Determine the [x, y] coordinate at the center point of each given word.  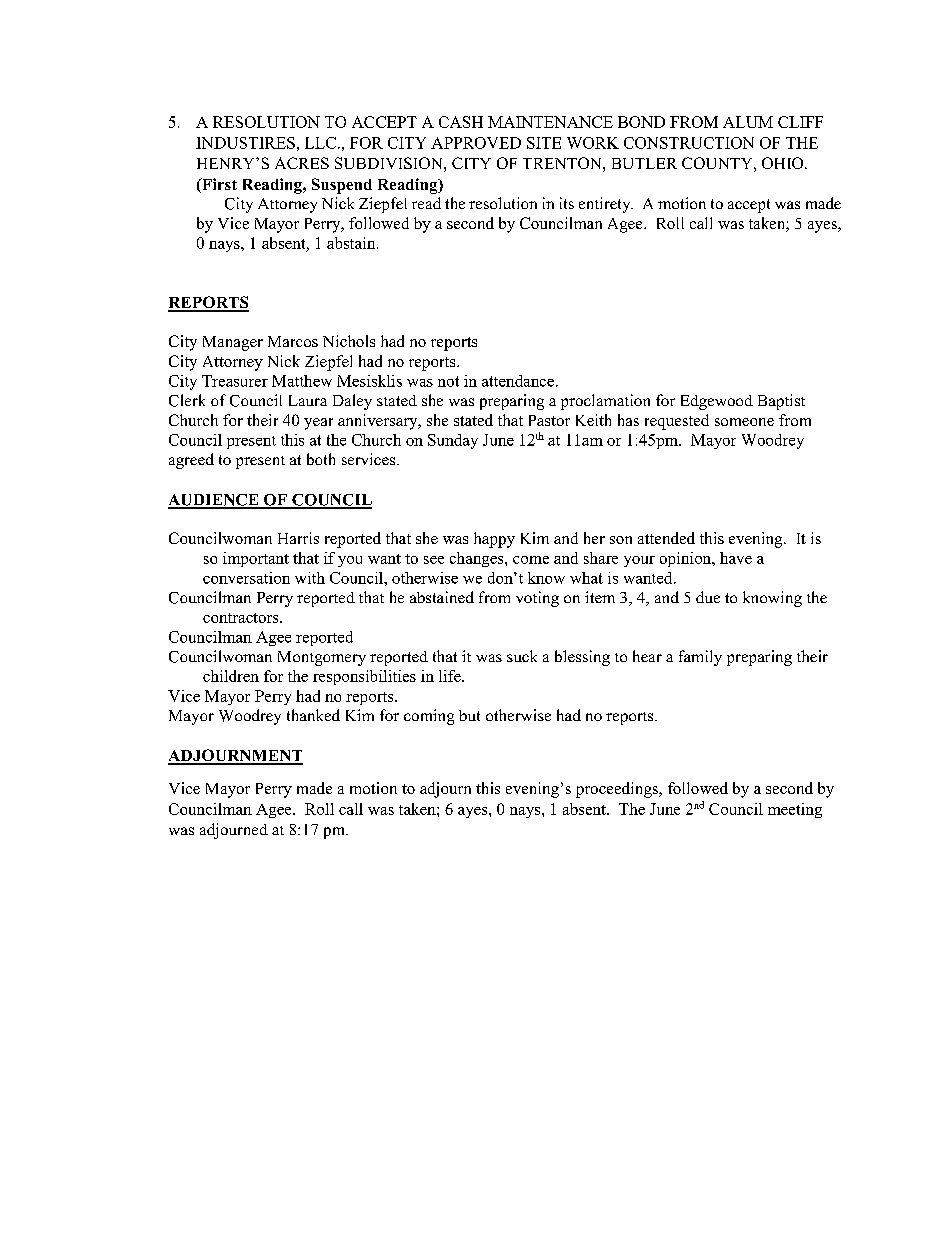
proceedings [618, 790]
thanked [313, 715]
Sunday [453, 441]
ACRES [302, 163]
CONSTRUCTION [689, 143]
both [321, 459]
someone [744, 422]
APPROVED [476, 143]
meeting [795, 810]
